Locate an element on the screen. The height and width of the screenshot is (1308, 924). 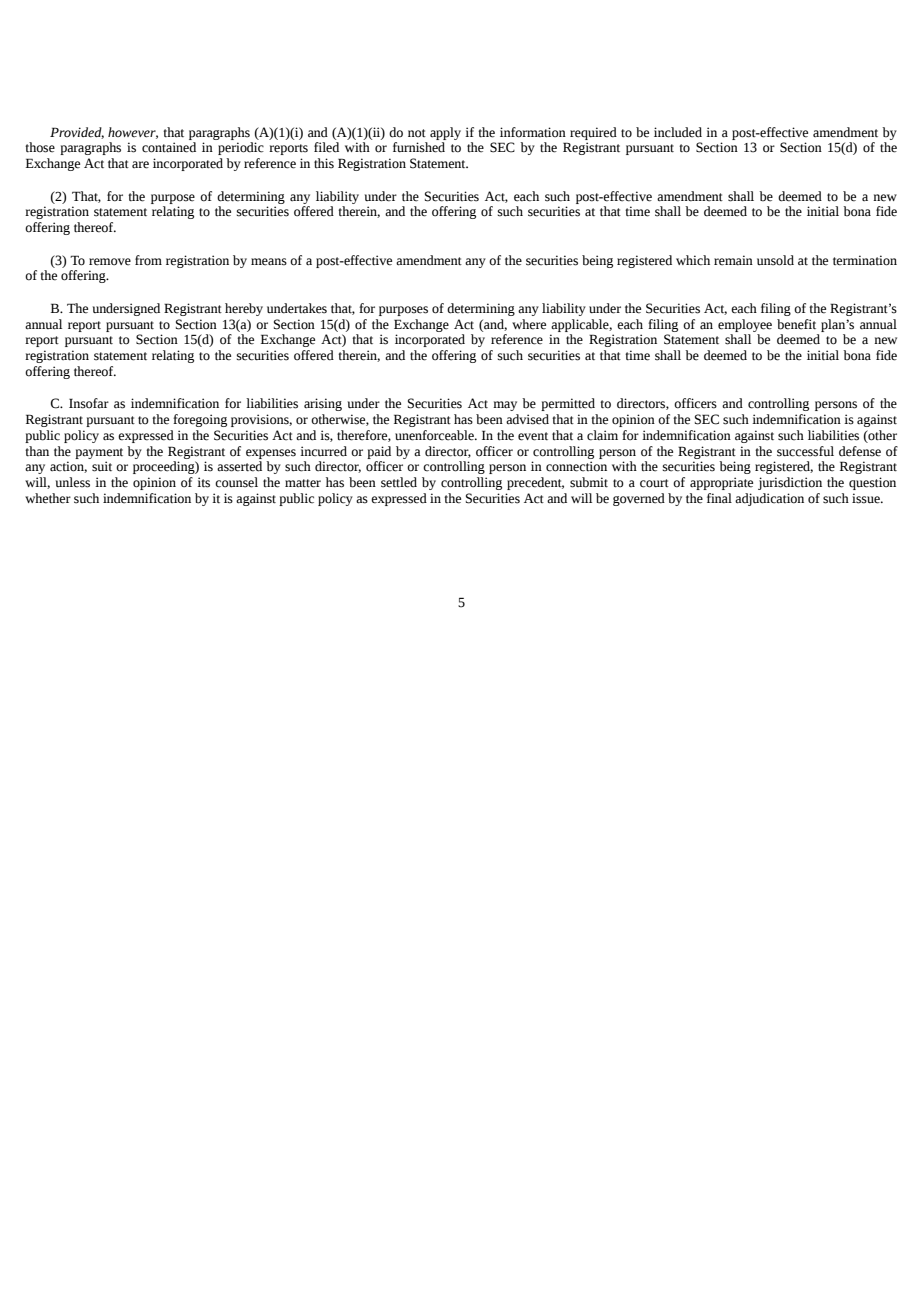
included is located at coordinates (678, 132).
